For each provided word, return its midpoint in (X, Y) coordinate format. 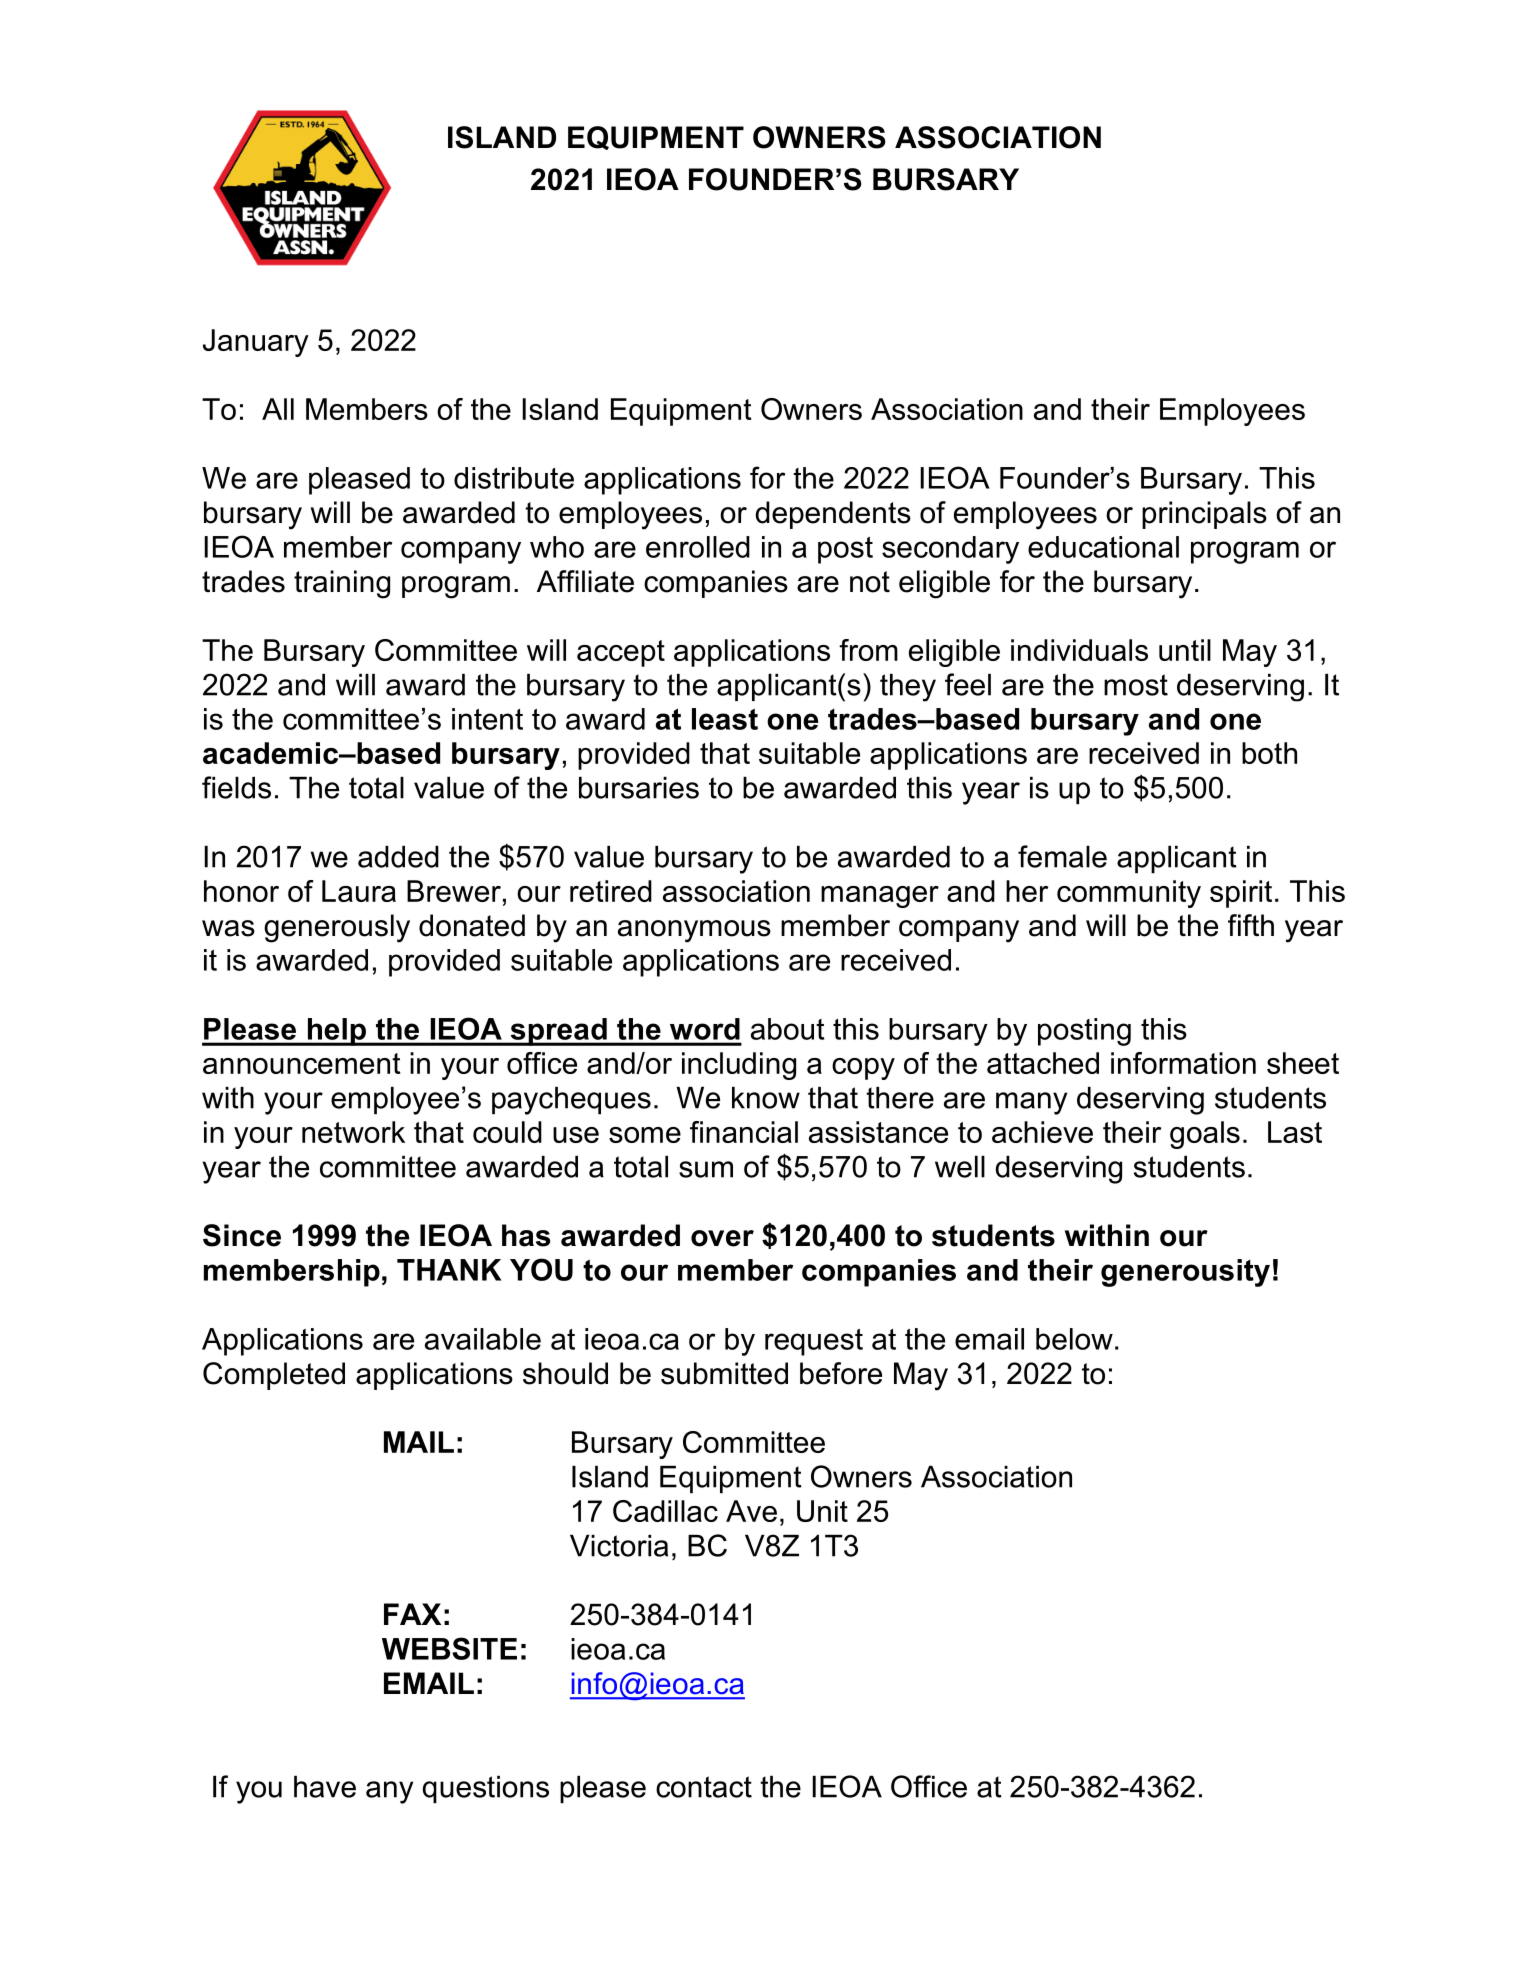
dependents (833, 515)
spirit (1241, 894)
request (814, 1342)
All (278, 409)
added (398, 857)
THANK (449, 1270)
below (1074, 1339)
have (325, 1787)
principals (1204, 515)
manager (880, 897)
